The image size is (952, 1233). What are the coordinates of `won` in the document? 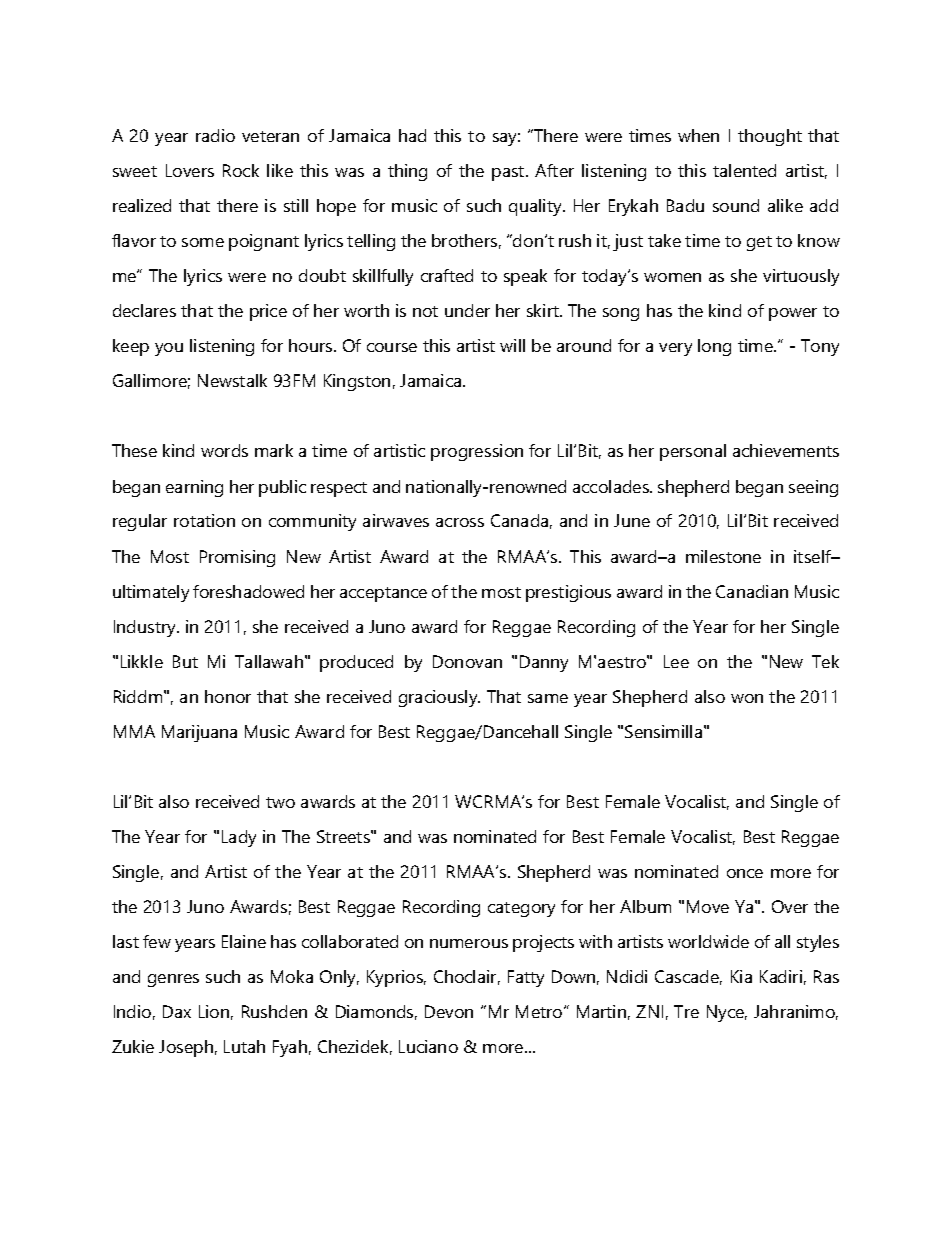 It's located at (747, 698).
